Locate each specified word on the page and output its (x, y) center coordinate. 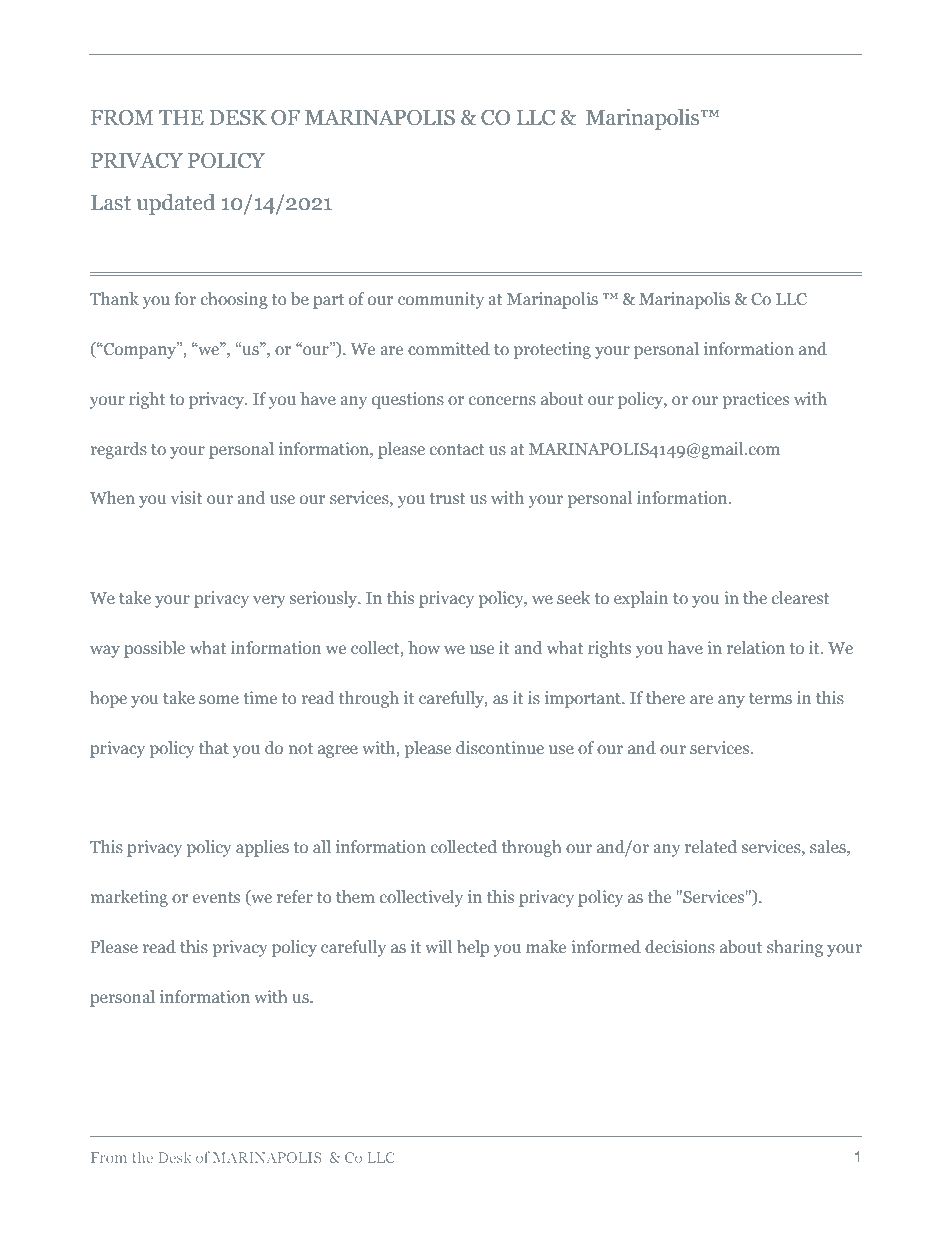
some (219, 699)
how (424, 647)
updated (176, 204)
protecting (552, 350)
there (665, 697)
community (441, 300)
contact (457, 449)
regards (119, 450)
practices (756, 400)
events (216, 897)
